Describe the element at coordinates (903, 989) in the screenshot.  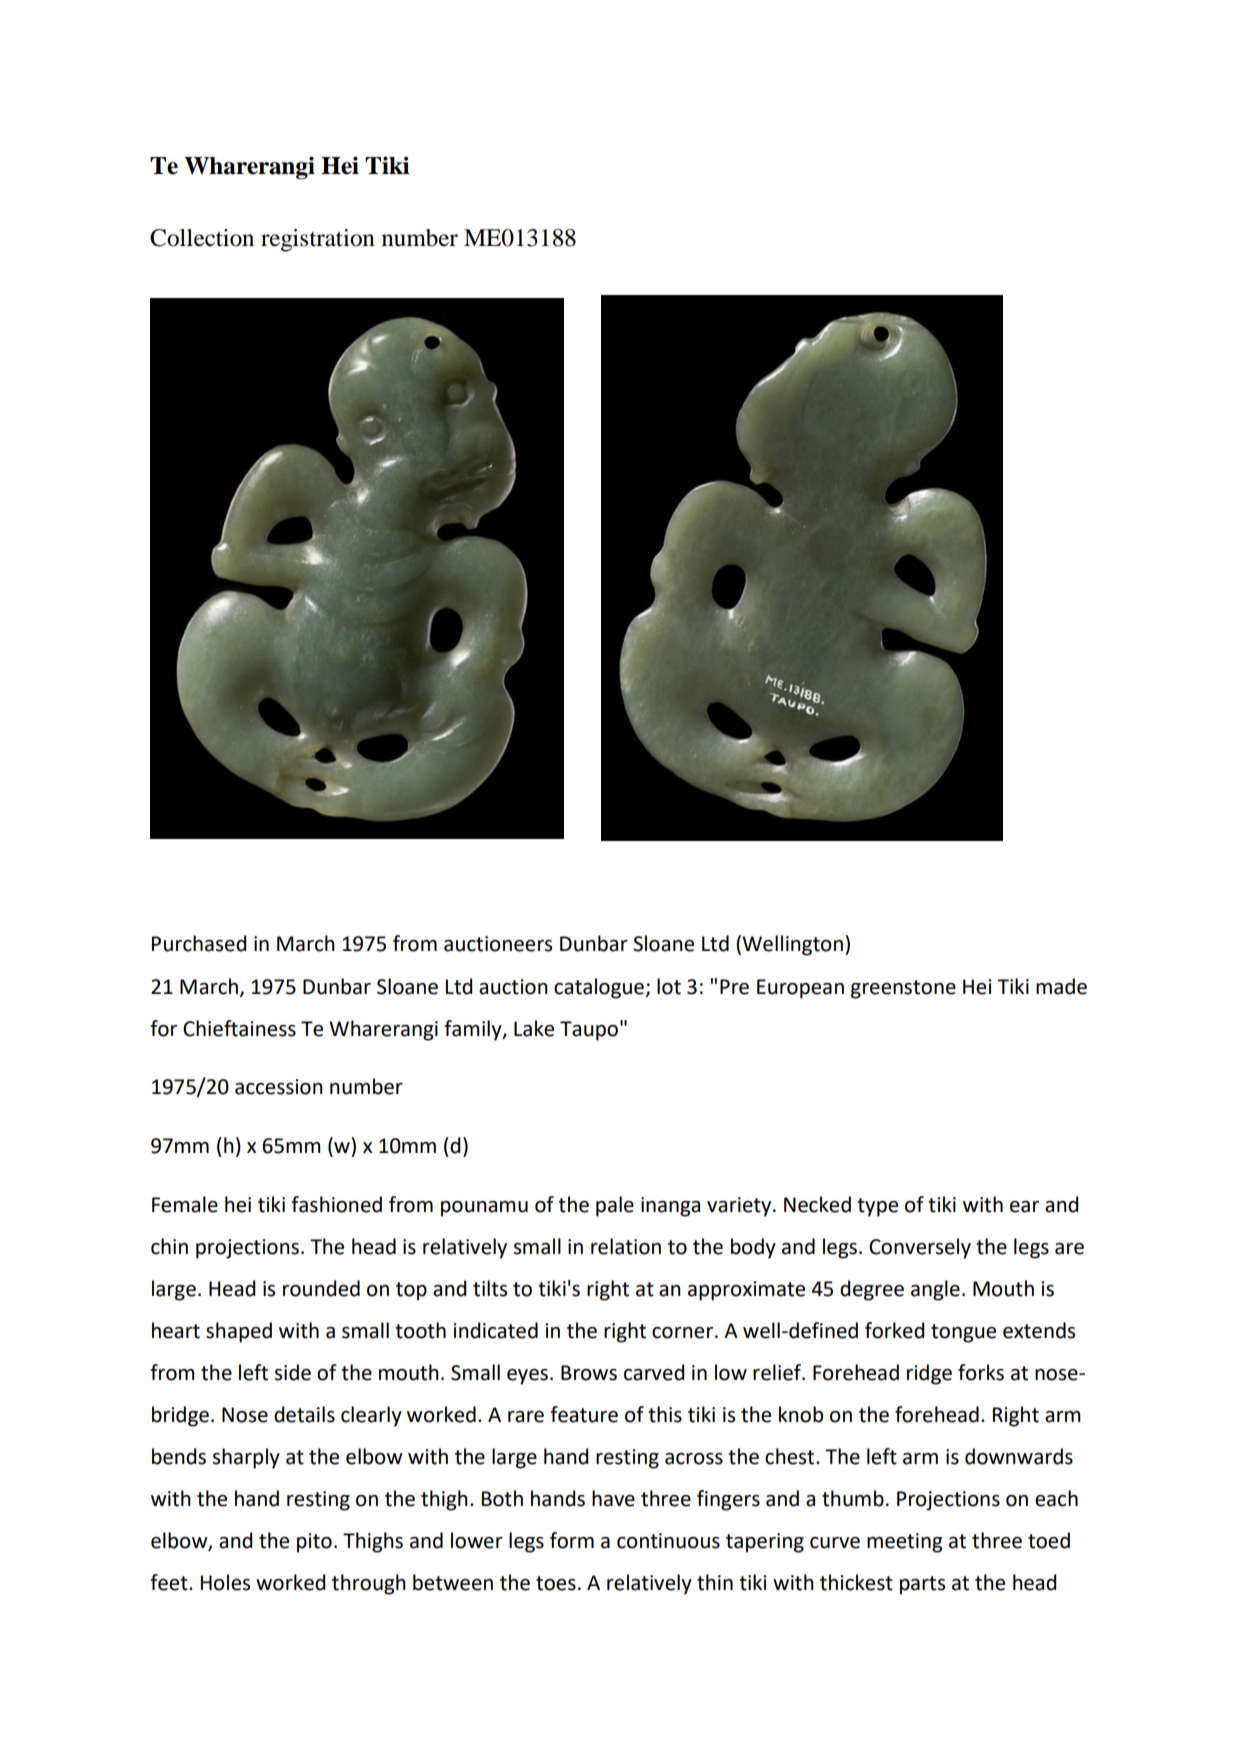
I see `greenstone` at that location.
